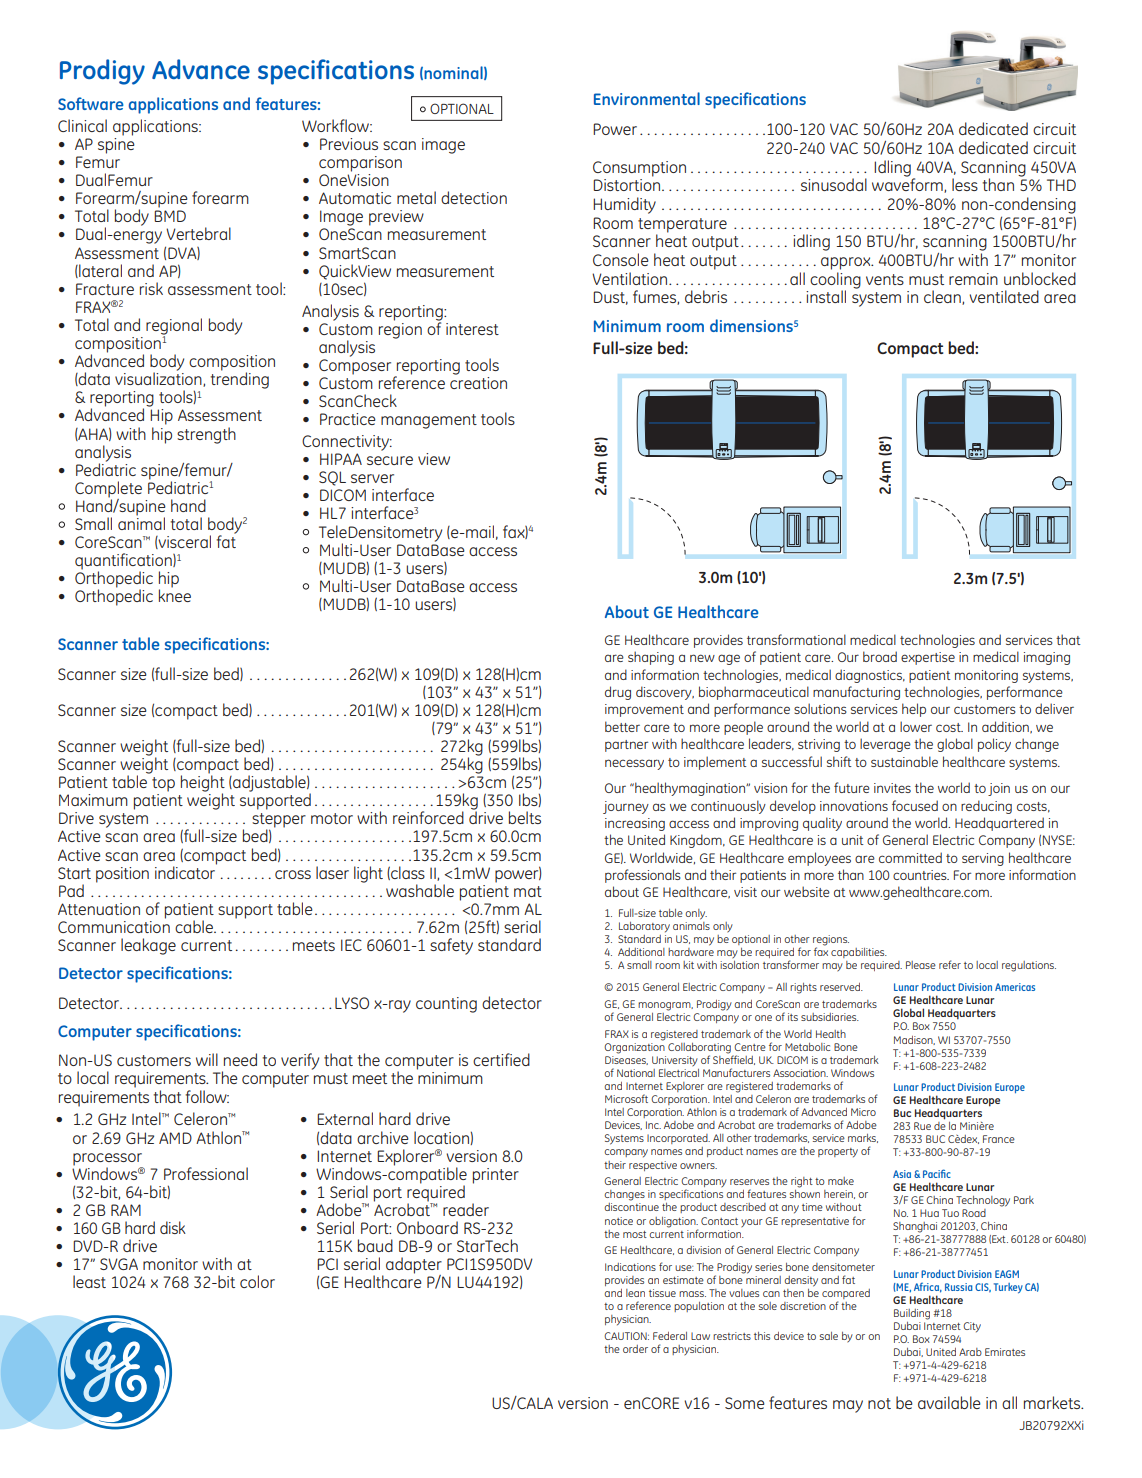 The image size is (1142, 1478). What do you see at coordinates (970, 1352) in the screenshot?
I see `Arab` at bounding box center [970, 1352].
